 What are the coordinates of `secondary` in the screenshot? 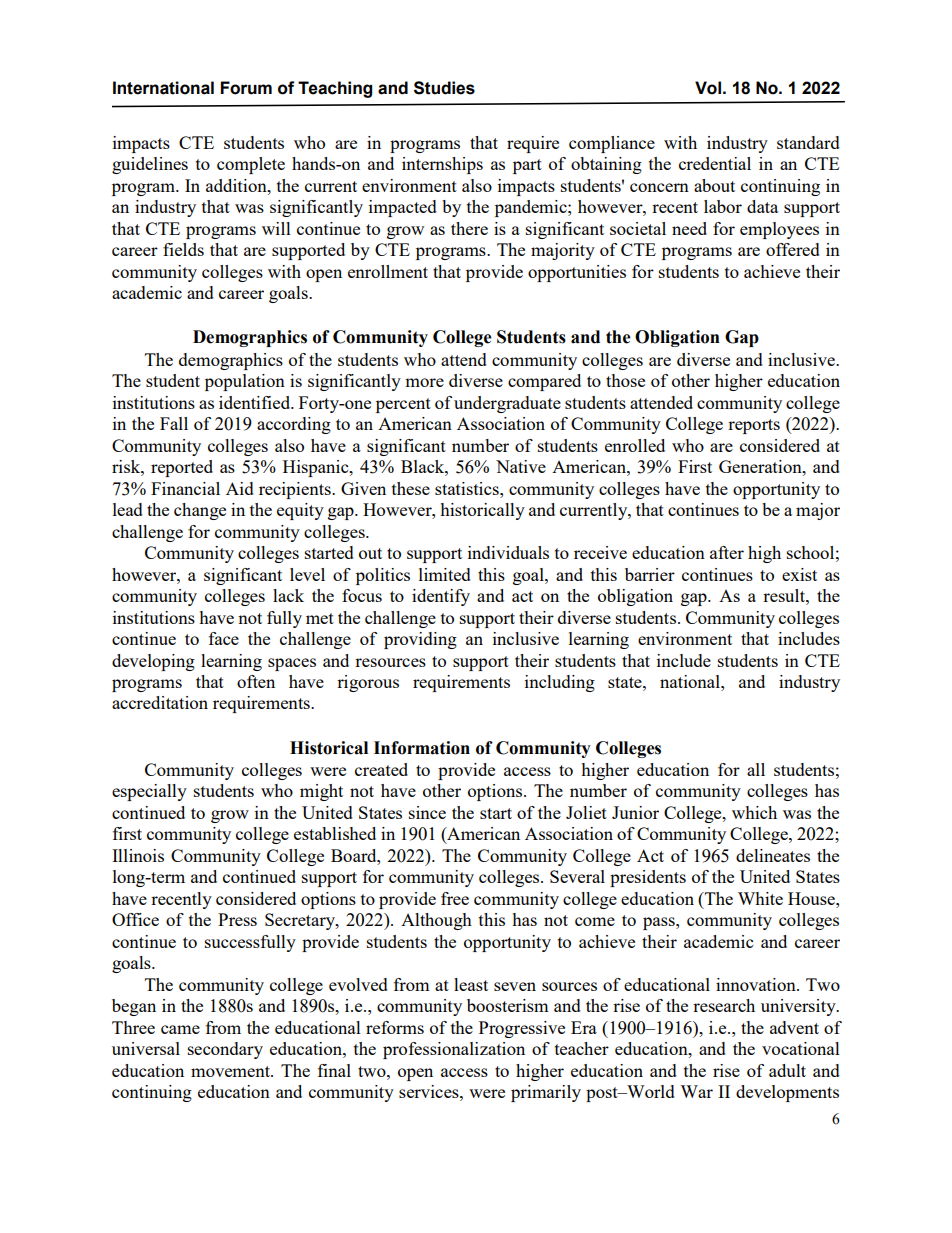 It's located at (225, 1050).
